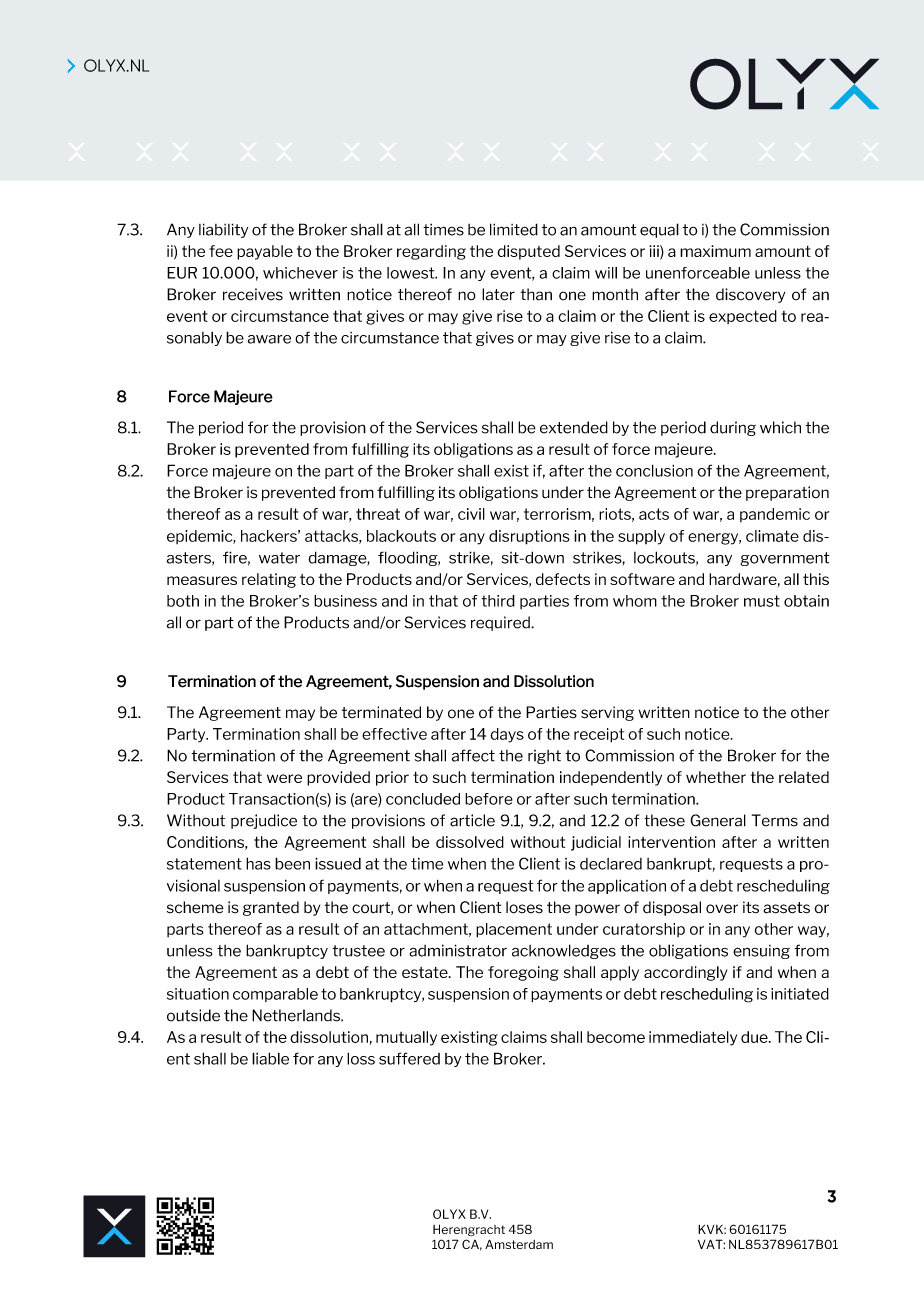 This screenshot has height=1308, width=924. Describe the element at coordinates (519, 1244) in the screenshot. I see `Amsterdam` at that location.
